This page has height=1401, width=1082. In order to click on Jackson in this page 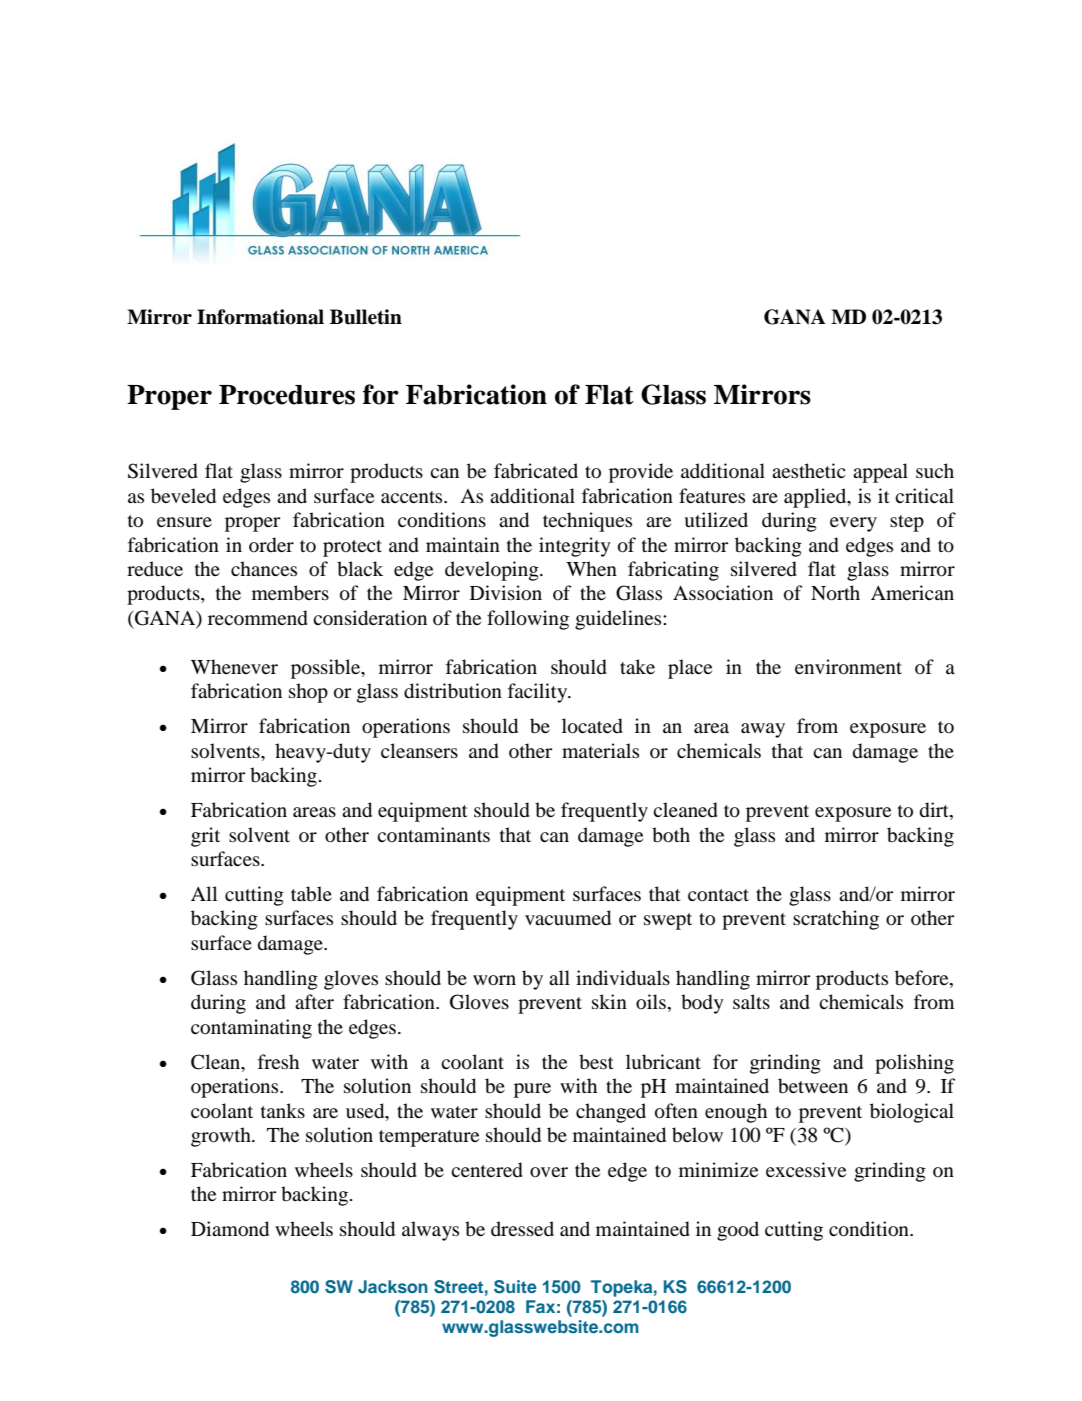, I will do `click(393, 1287)`.
